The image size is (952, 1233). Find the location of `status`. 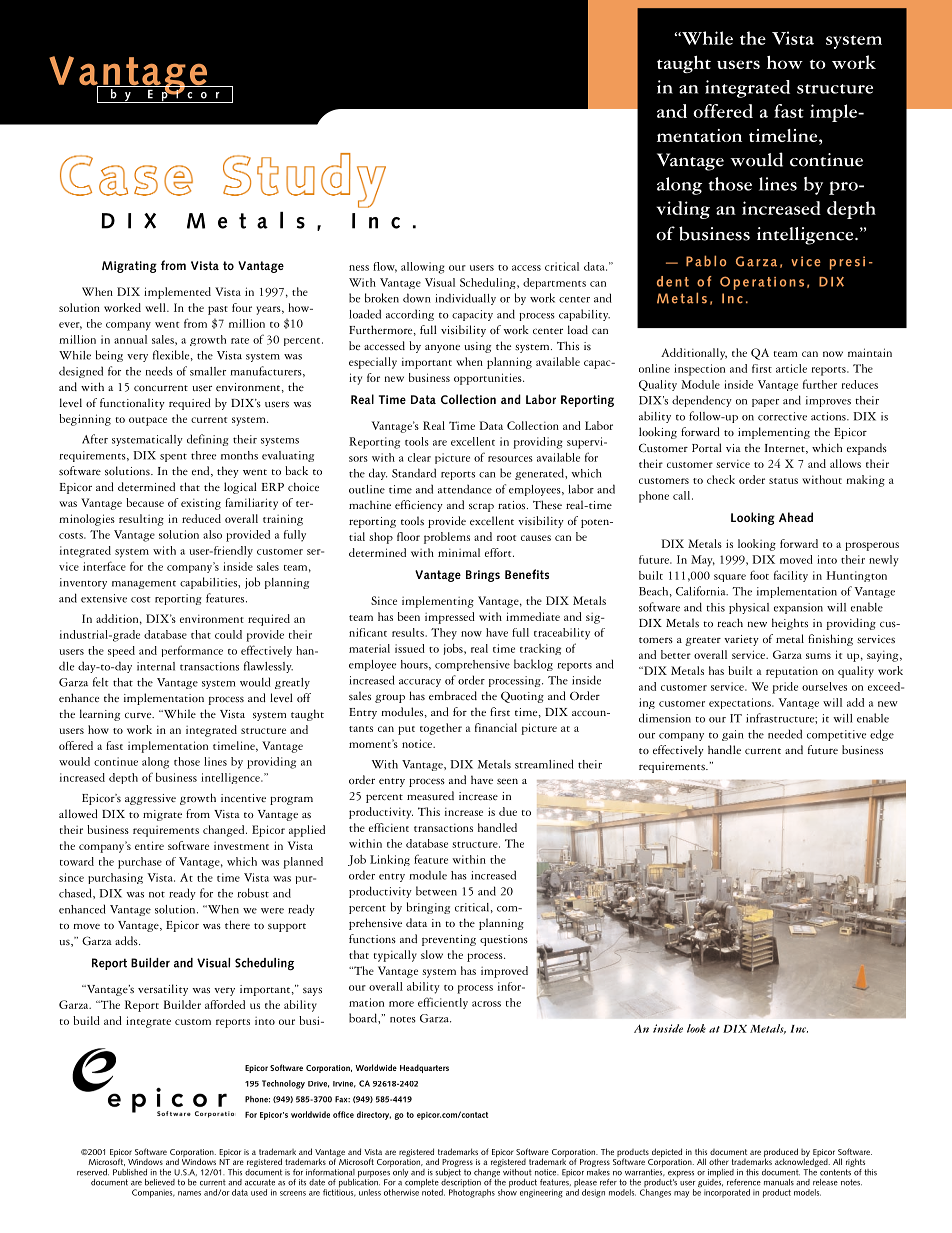

status is located at coordinates (783, 481).
